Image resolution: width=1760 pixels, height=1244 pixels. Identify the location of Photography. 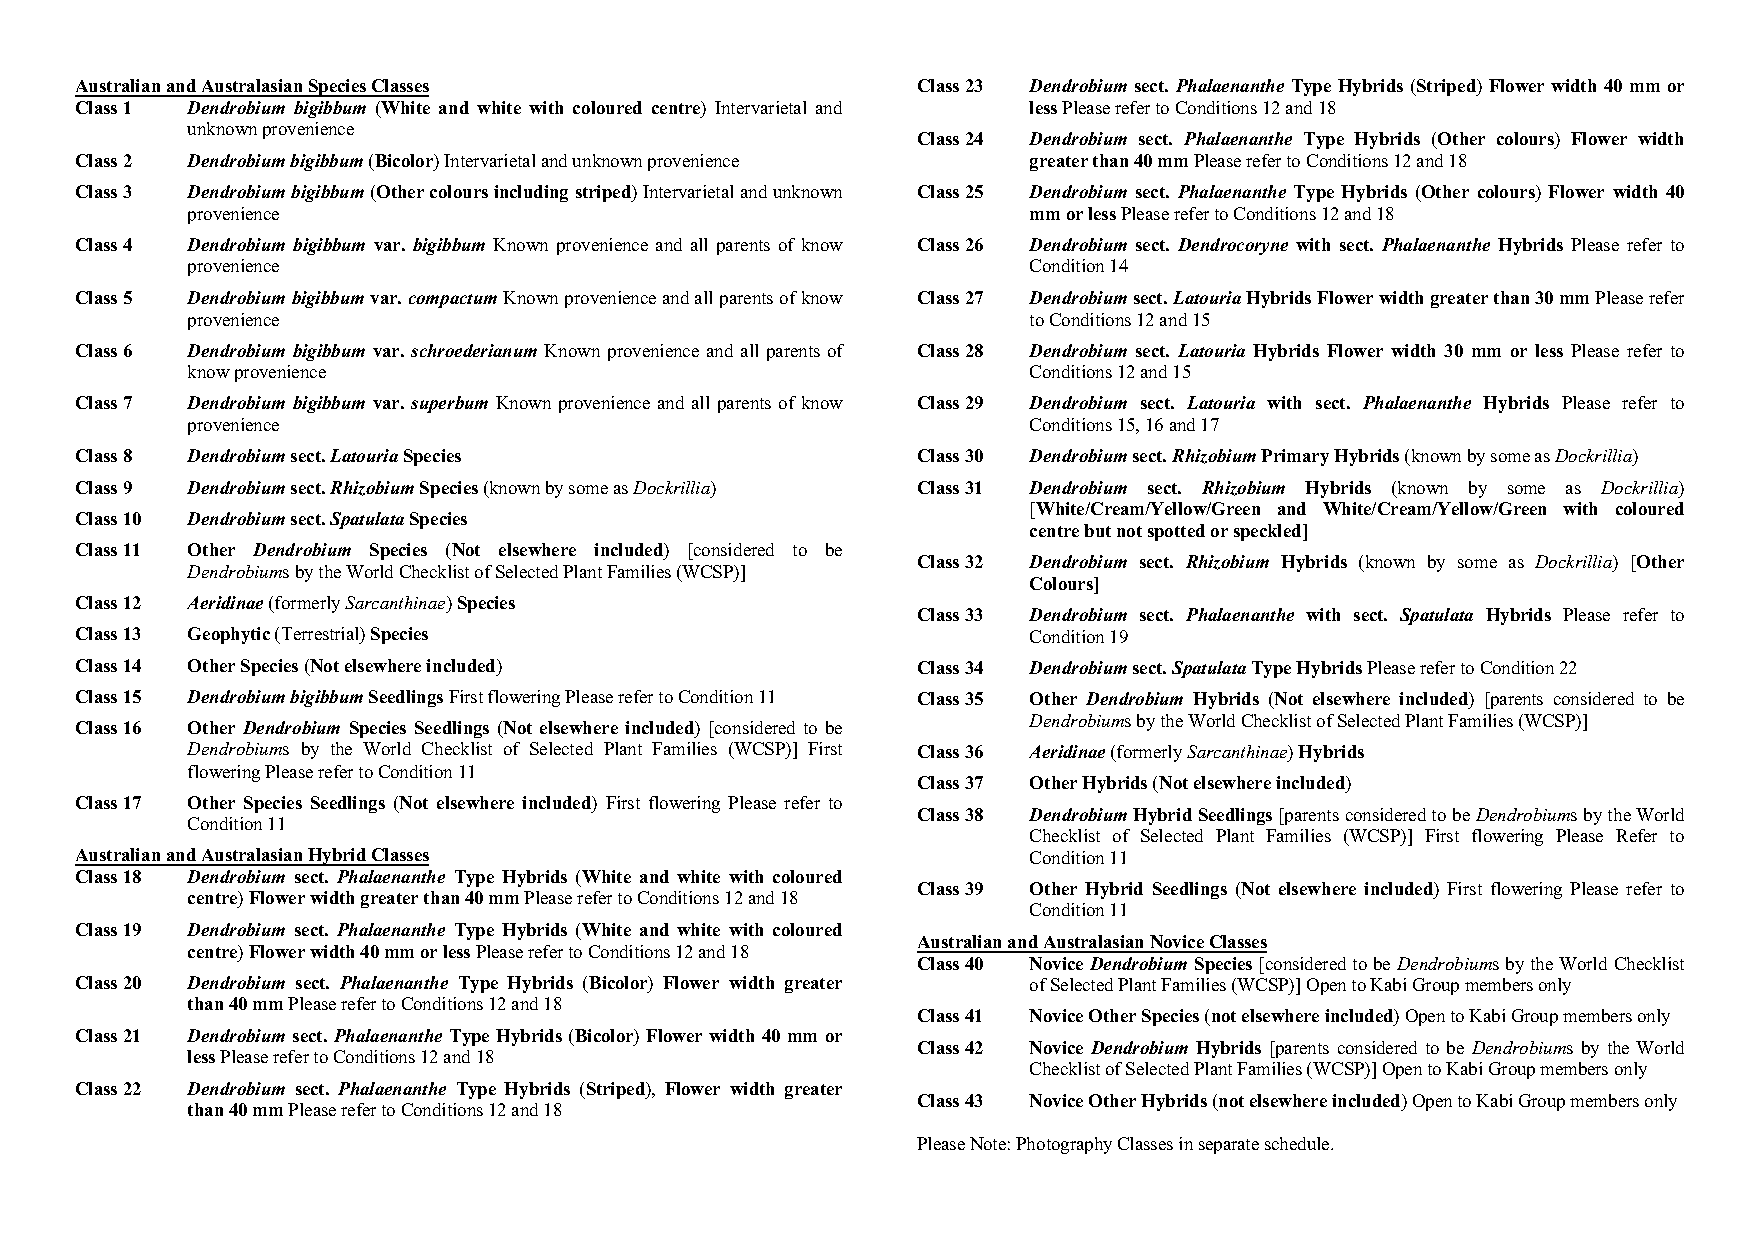
(1064, 1145).
